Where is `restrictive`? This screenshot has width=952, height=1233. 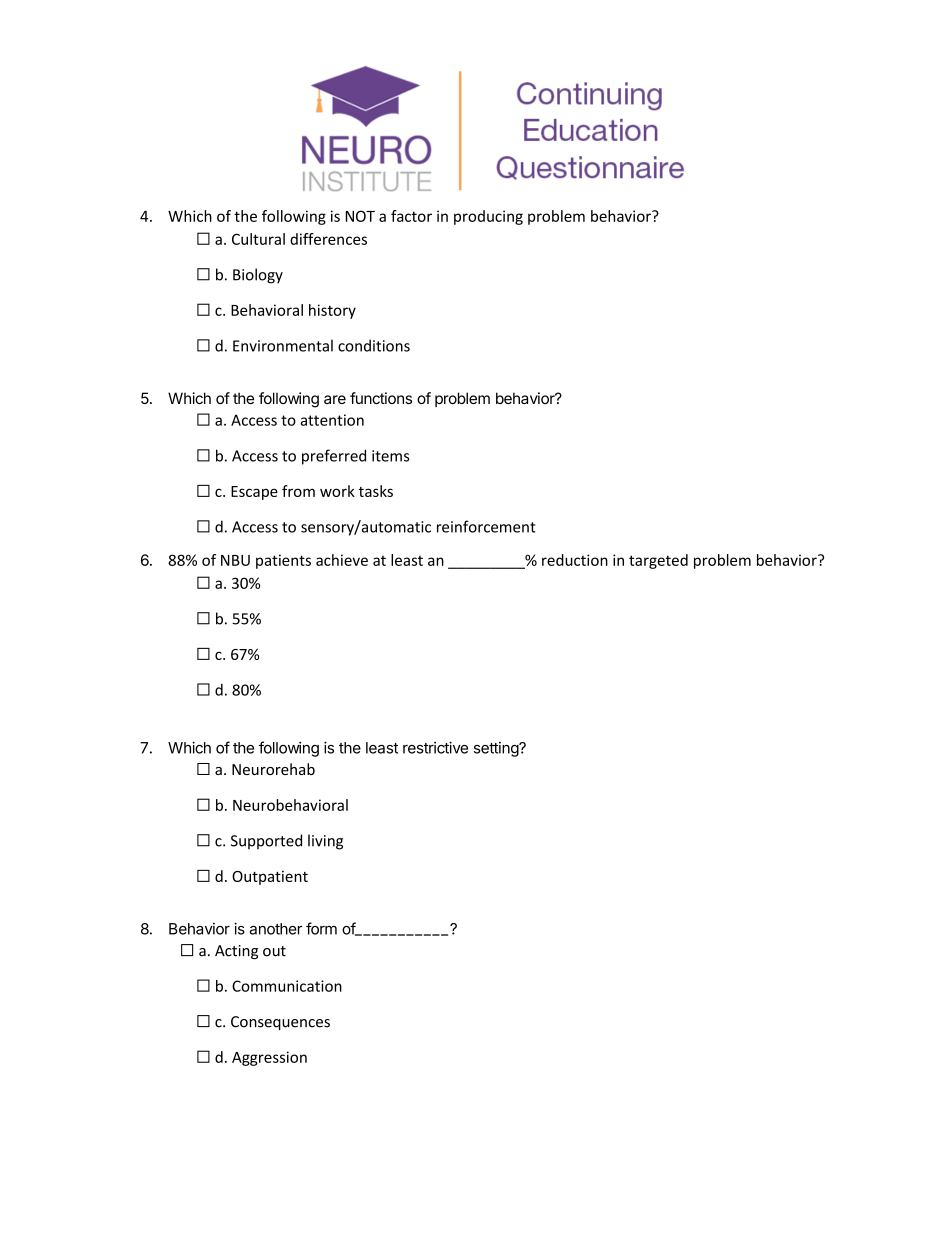 restrictive is located at coordinates (435, 747).
